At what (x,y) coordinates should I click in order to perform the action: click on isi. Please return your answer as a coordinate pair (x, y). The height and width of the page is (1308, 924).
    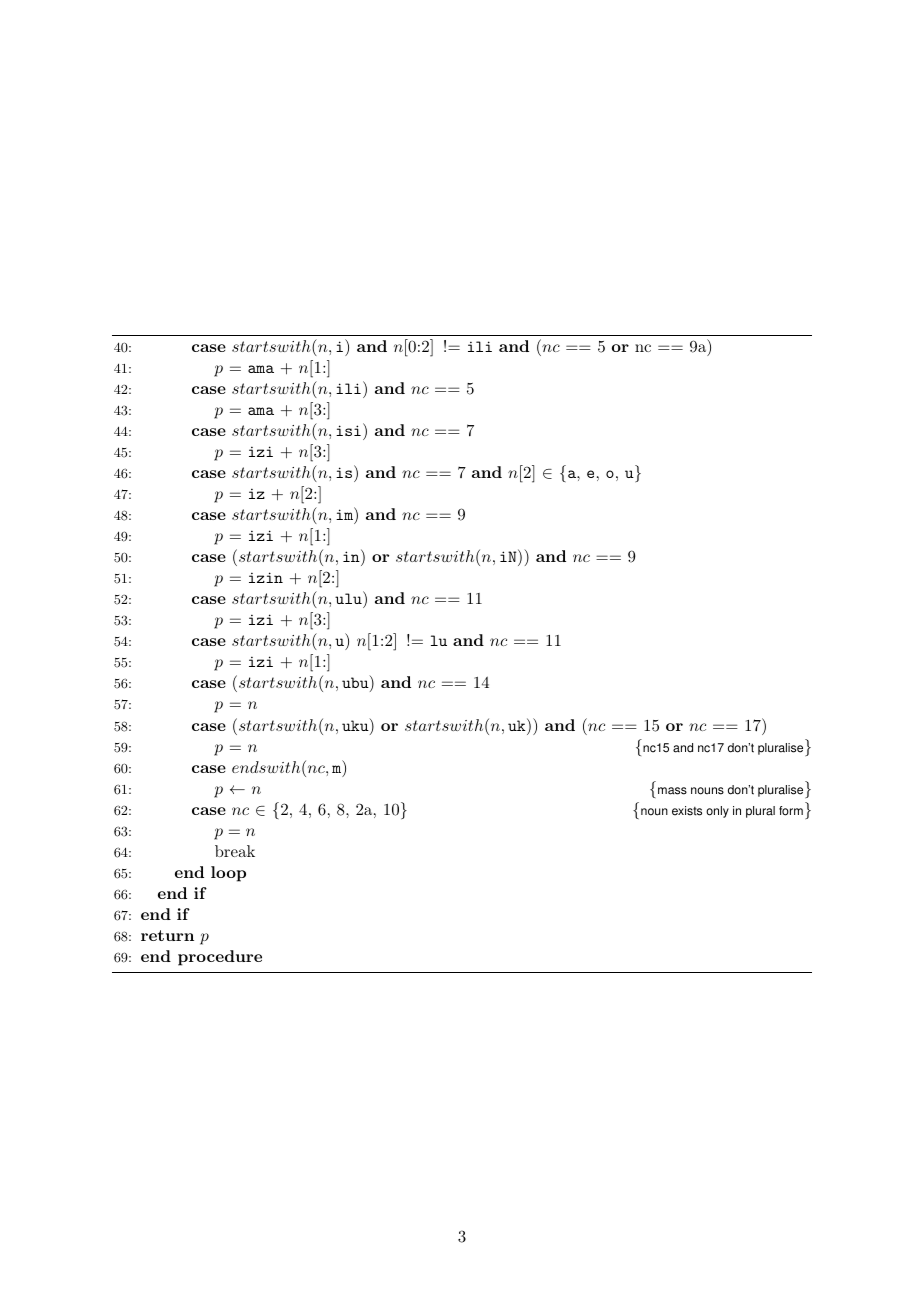
    Looking at the image, I should click on (348, 430).
